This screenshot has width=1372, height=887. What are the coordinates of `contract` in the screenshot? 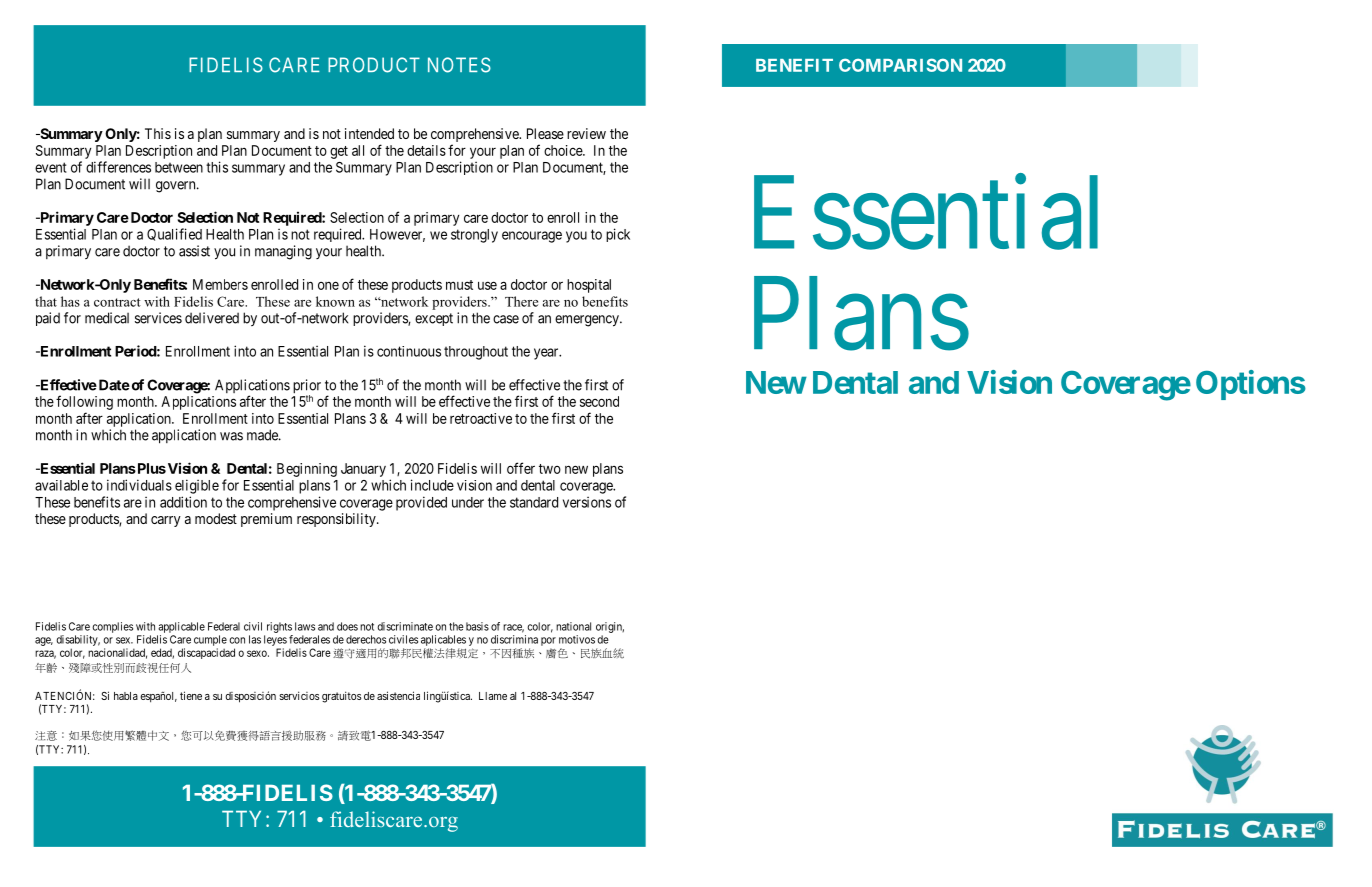 It's located at (117, 302).
